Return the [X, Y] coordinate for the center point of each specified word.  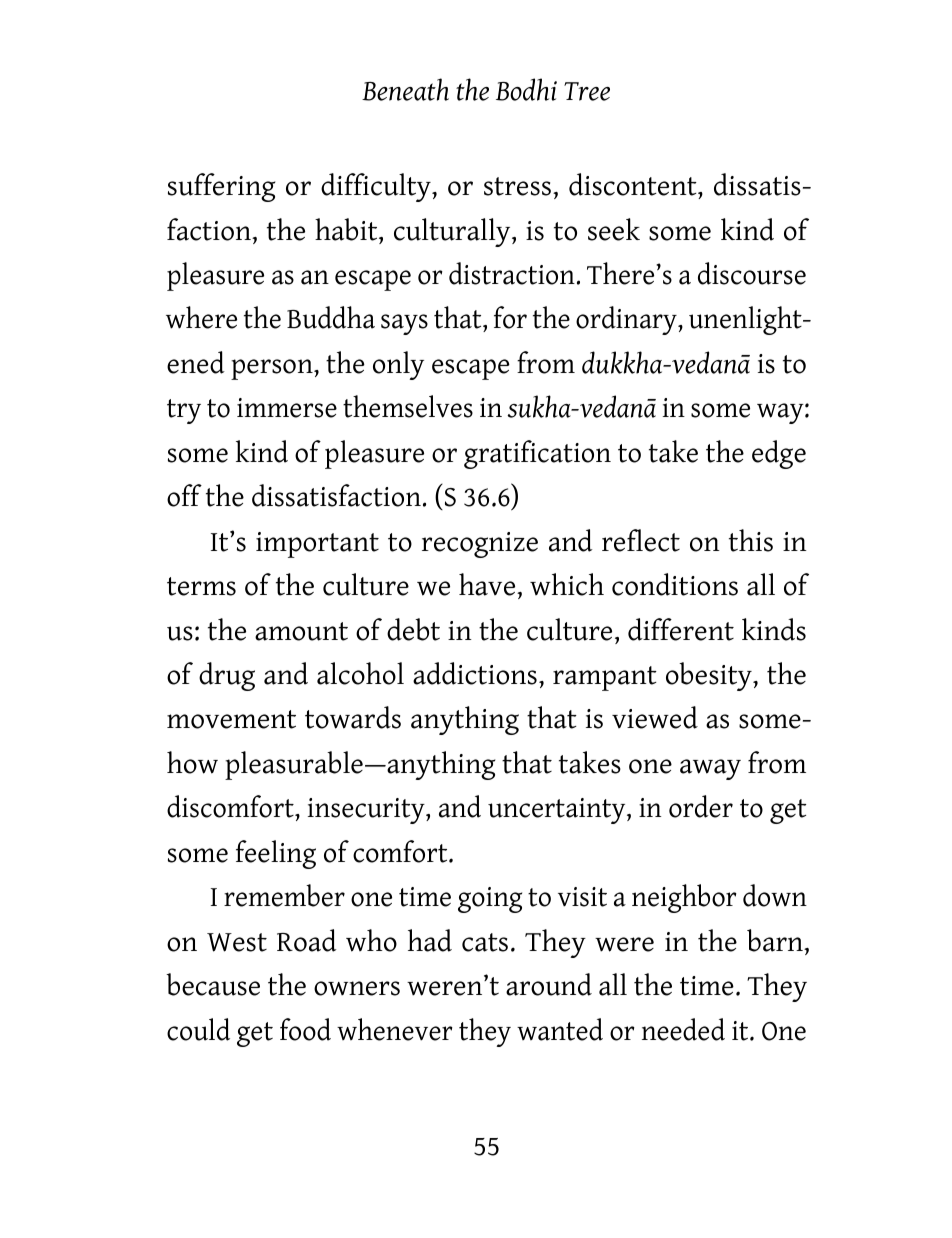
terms [201, 586]
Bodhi [526, 89]
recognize [480, 545]
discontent [634, 186]
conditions [675, 584]
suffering [221, 187]
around [549, 984]
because [213, 984]
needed [683, 1029]
